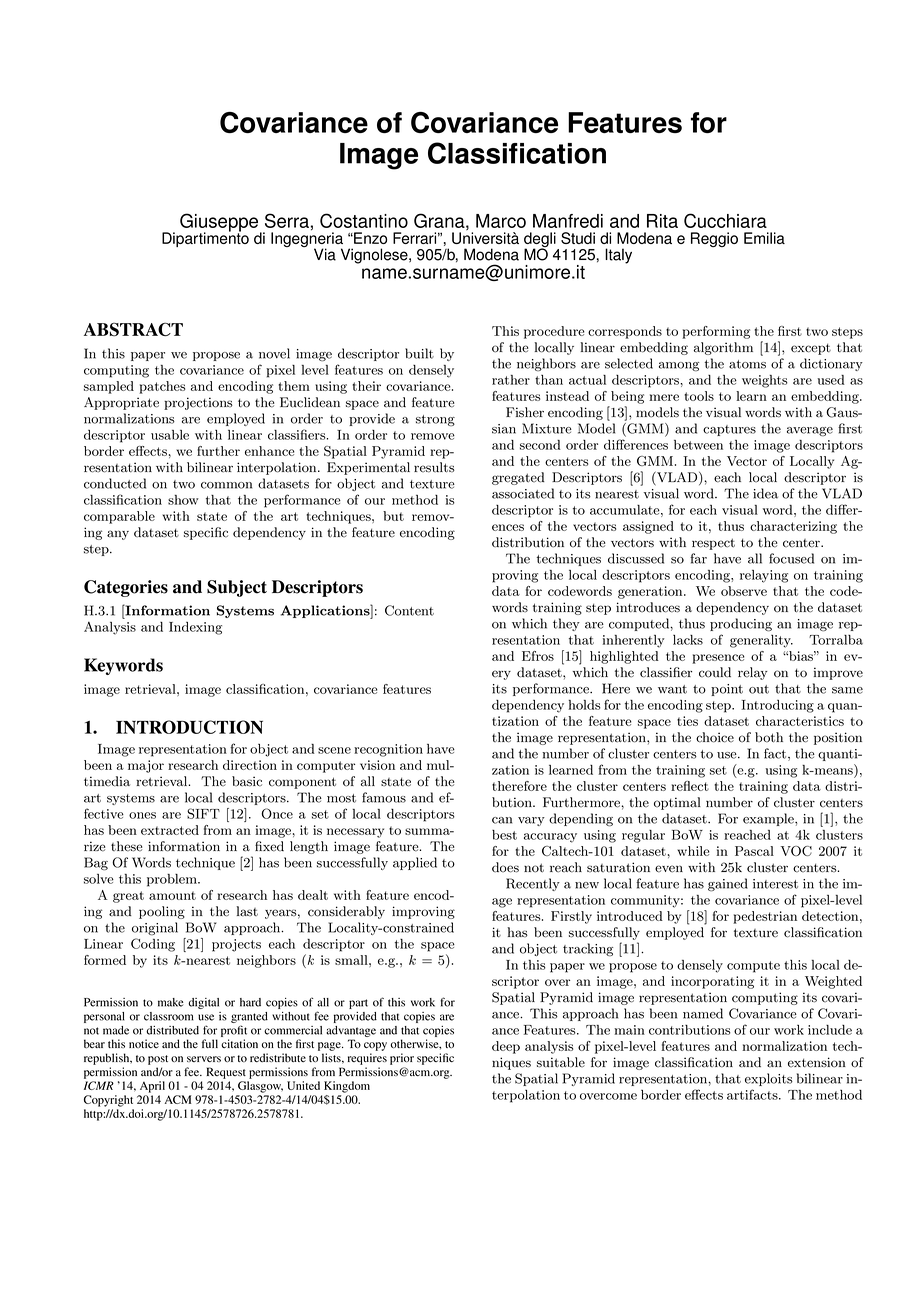 The width and height of the screenshot is (924, 1308). Describe the element at coordinates (170, 435) in the screenshot. I see `usable` at that location.
